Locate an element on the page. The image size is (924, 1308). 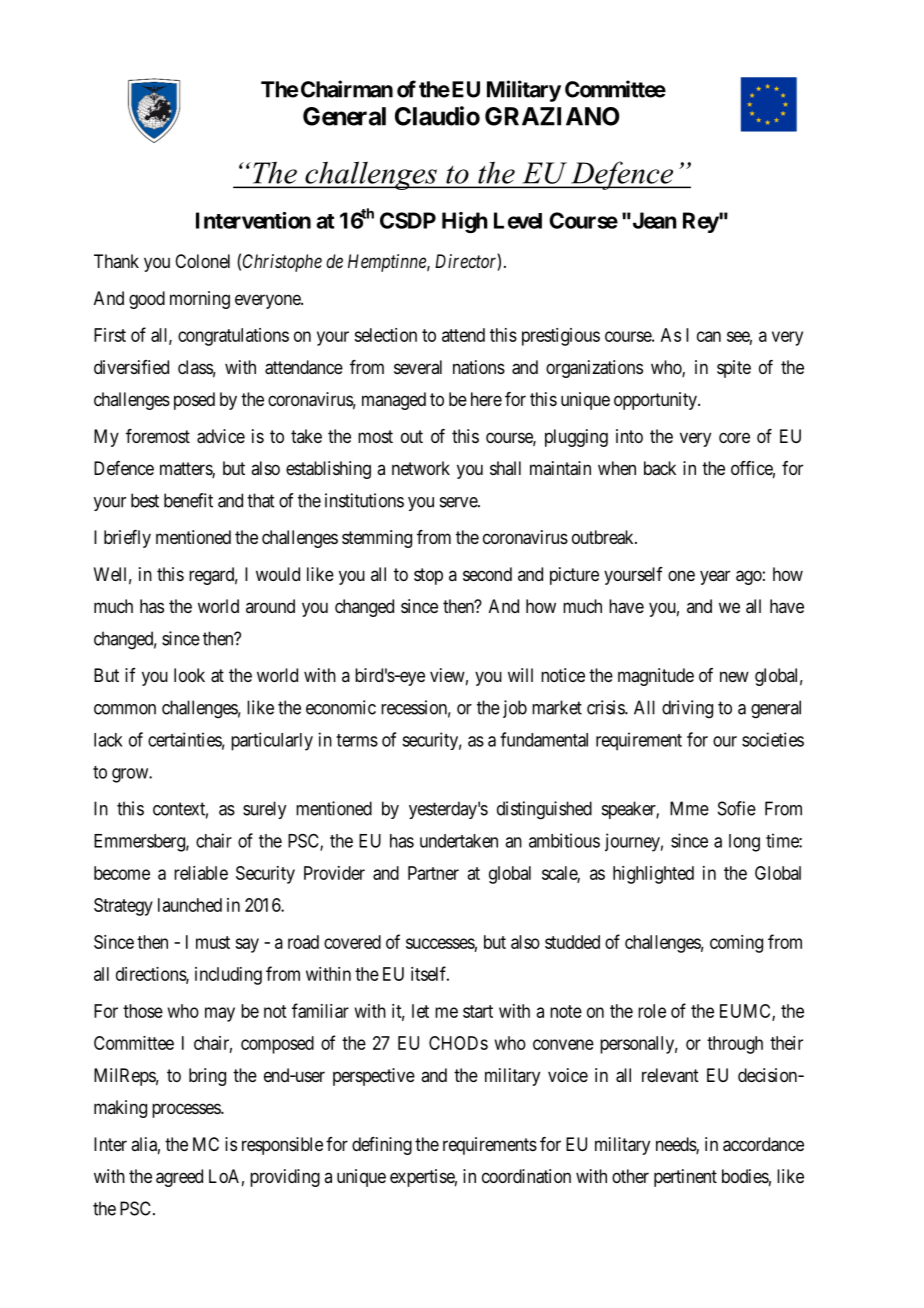
second is located at coordinates (487, 574).
